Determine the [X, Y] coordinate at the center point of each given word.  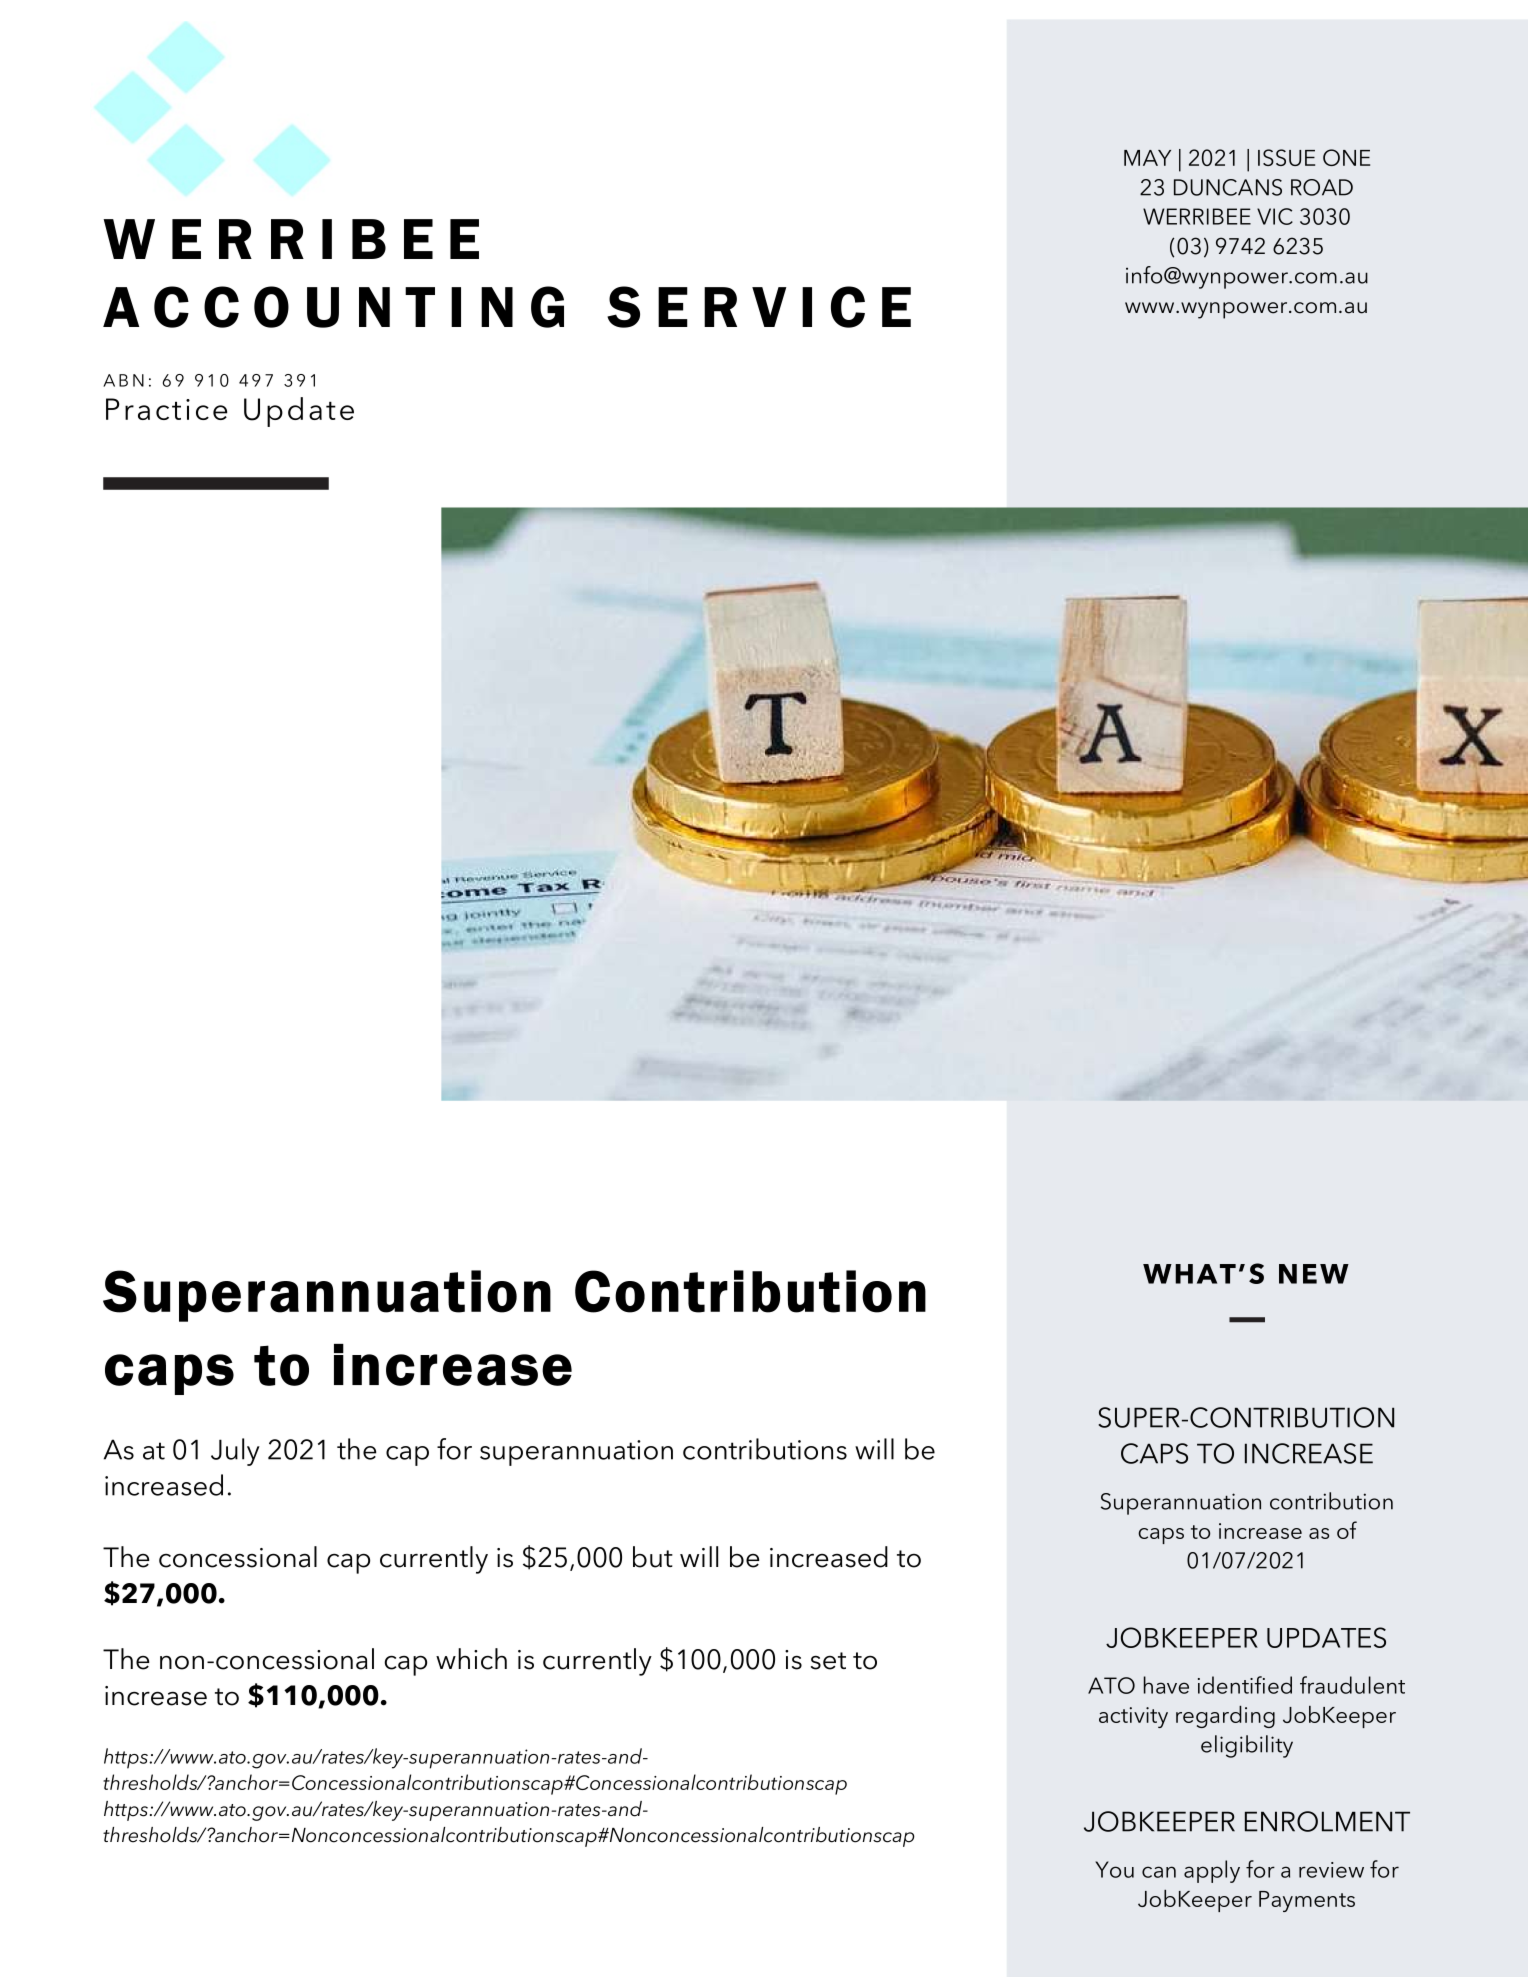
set [828, 1661]
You [1114, 1869]
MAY [1147, 158]
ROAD [1322, 187]
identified [1245, 1685]
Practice [166, 409]
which [471, 1659]
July [235, 1452]
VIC [1275, 216]
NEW [1314, 1274]
